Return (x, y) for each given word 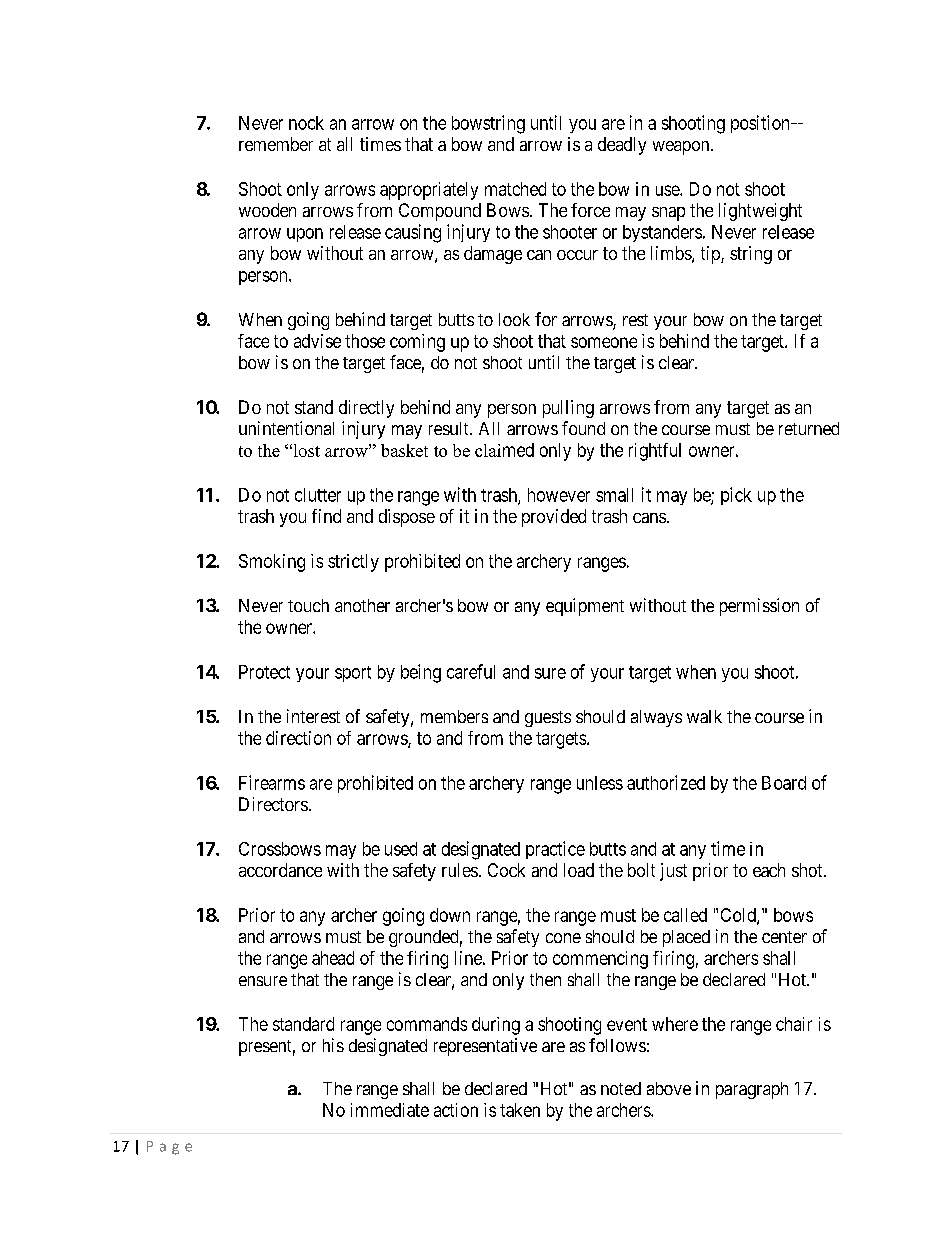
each (769, 870)
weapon (682, 148)
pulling (568, 409)
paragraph (752, 1090)
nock (306, 123)
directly (366, 409)
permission (759, 607)
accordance (280, 870)
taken (520, 1110)
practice (555, 850)
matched (515, 189)
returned (809, 428)
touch (308, 605)
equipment (585, 607)
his (333, 1045)
